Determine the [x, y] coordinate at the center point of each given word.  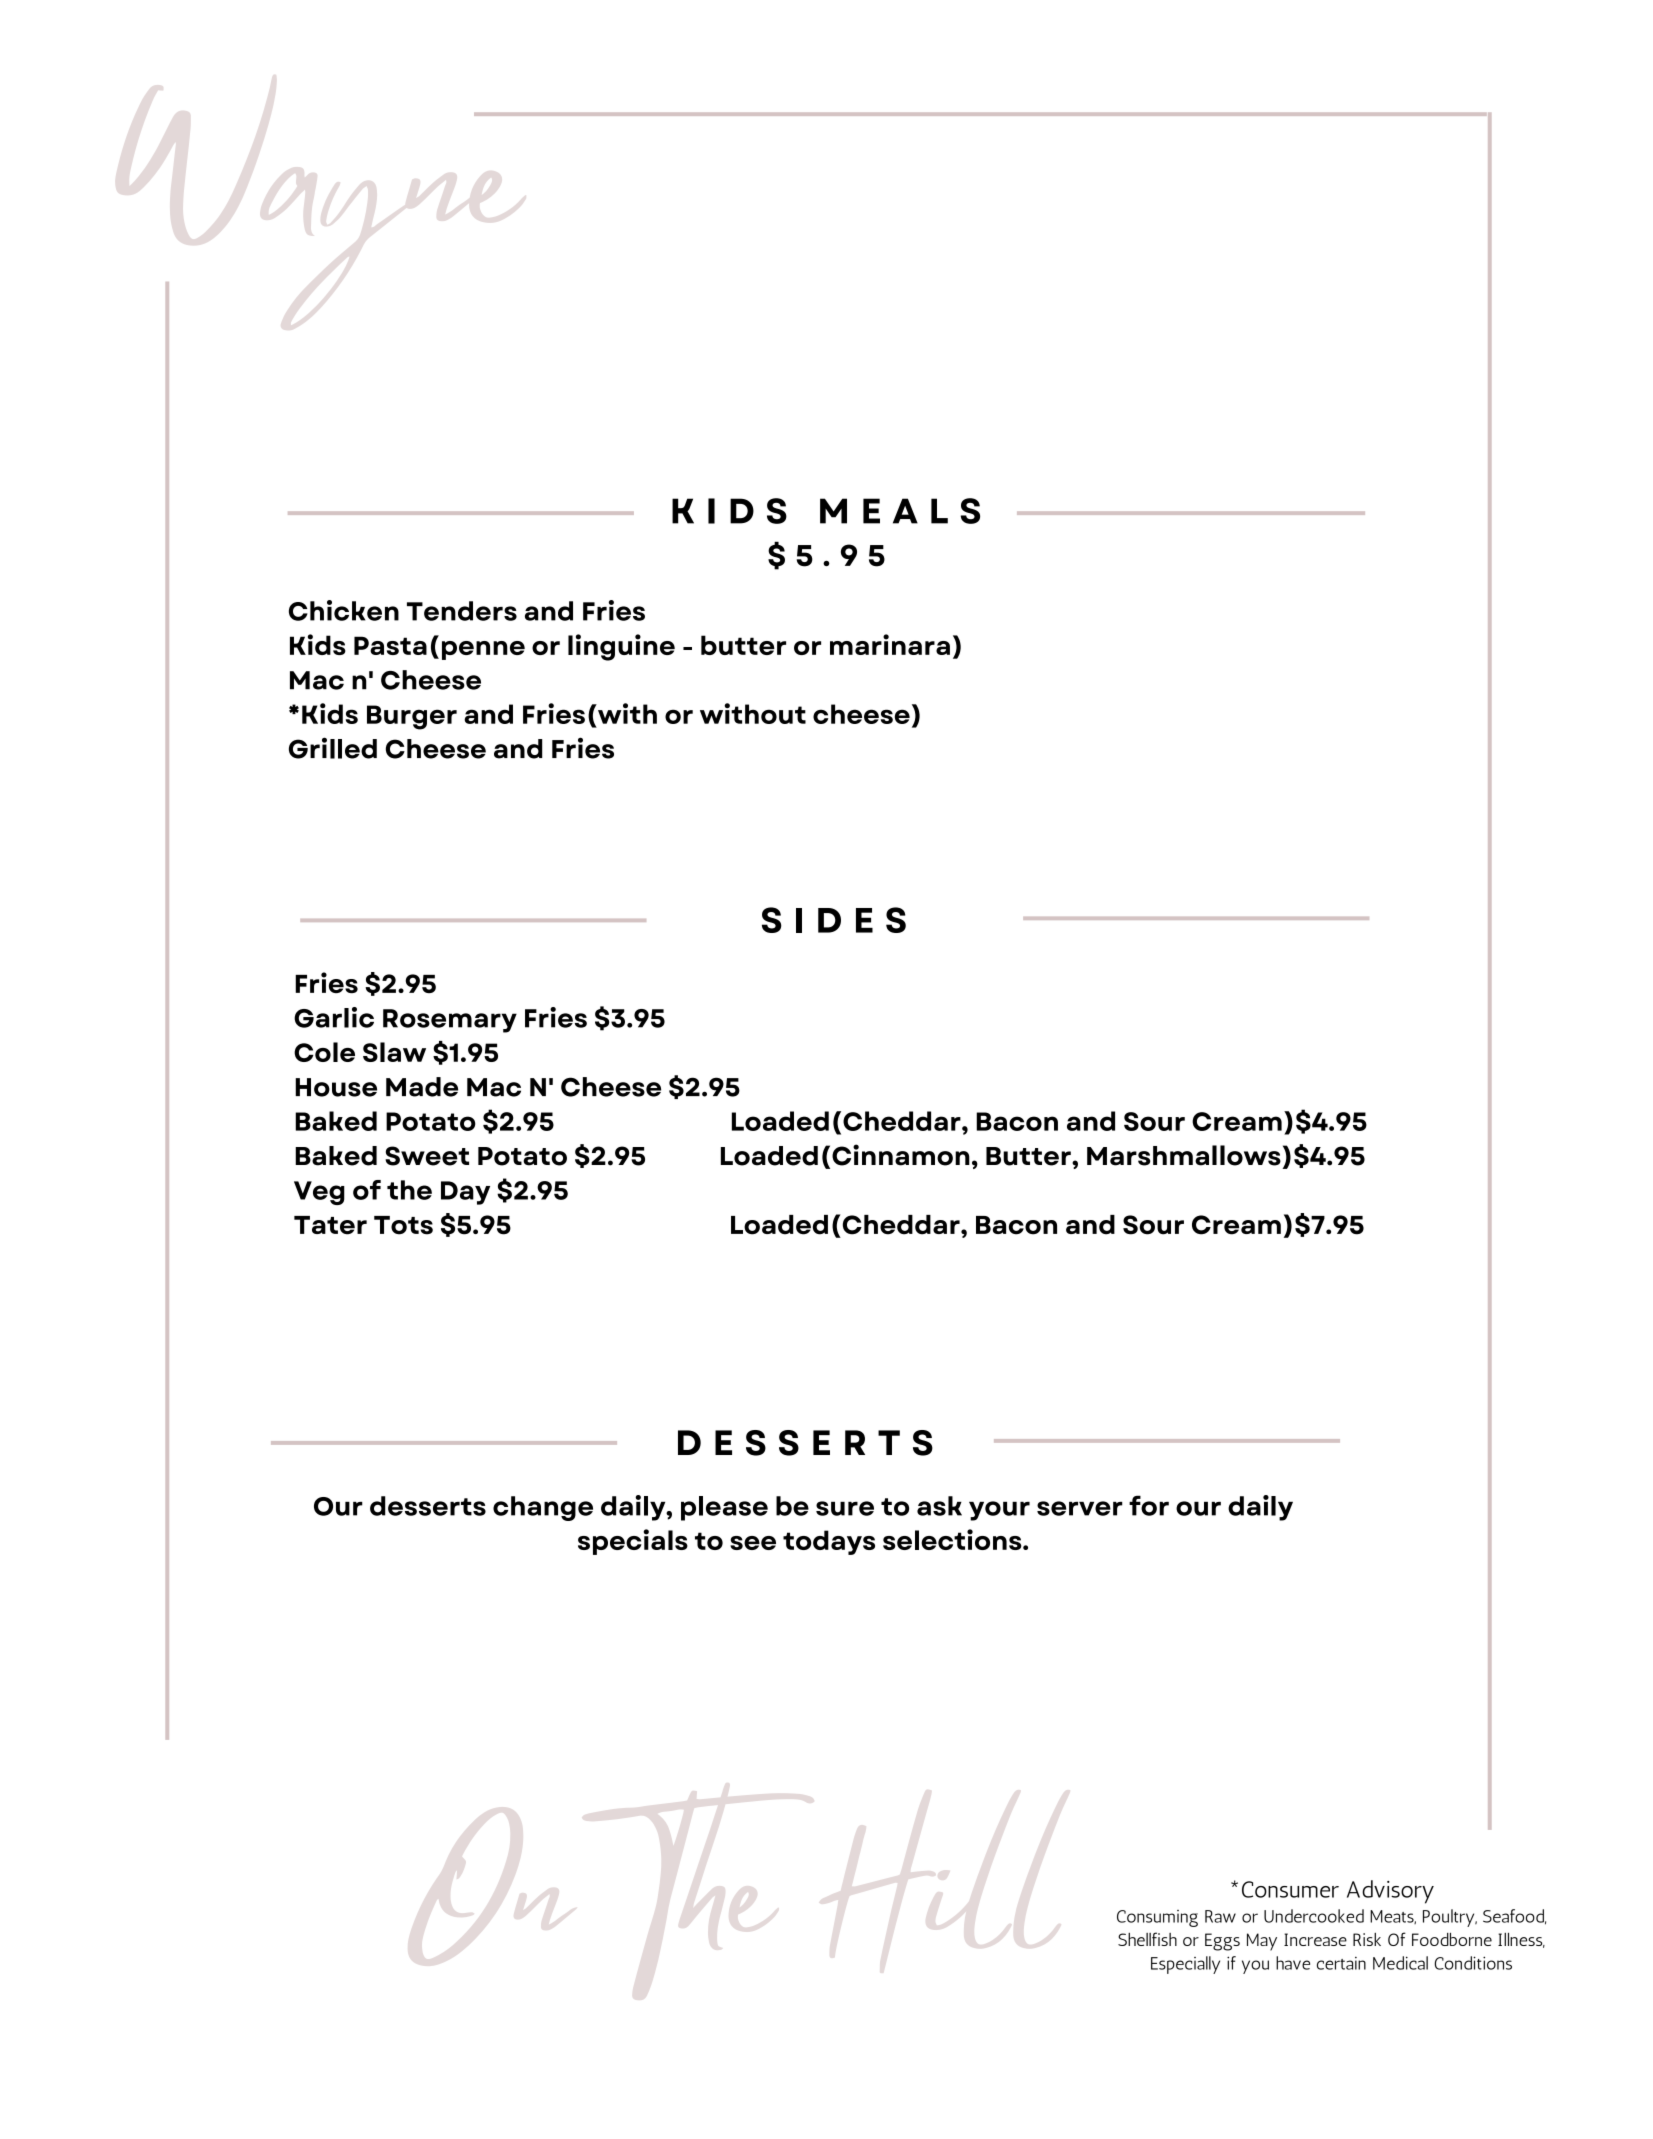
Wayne [347, 223]
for [1149, 1505]
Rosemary [450, 1021]
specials [633, 1542]
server [1080, 1508]
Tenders [462, 611]
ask [939, 1506]
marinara [890, 644]
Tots [403, 1225]
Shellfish [1147, 1939]
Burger [412, 717]
